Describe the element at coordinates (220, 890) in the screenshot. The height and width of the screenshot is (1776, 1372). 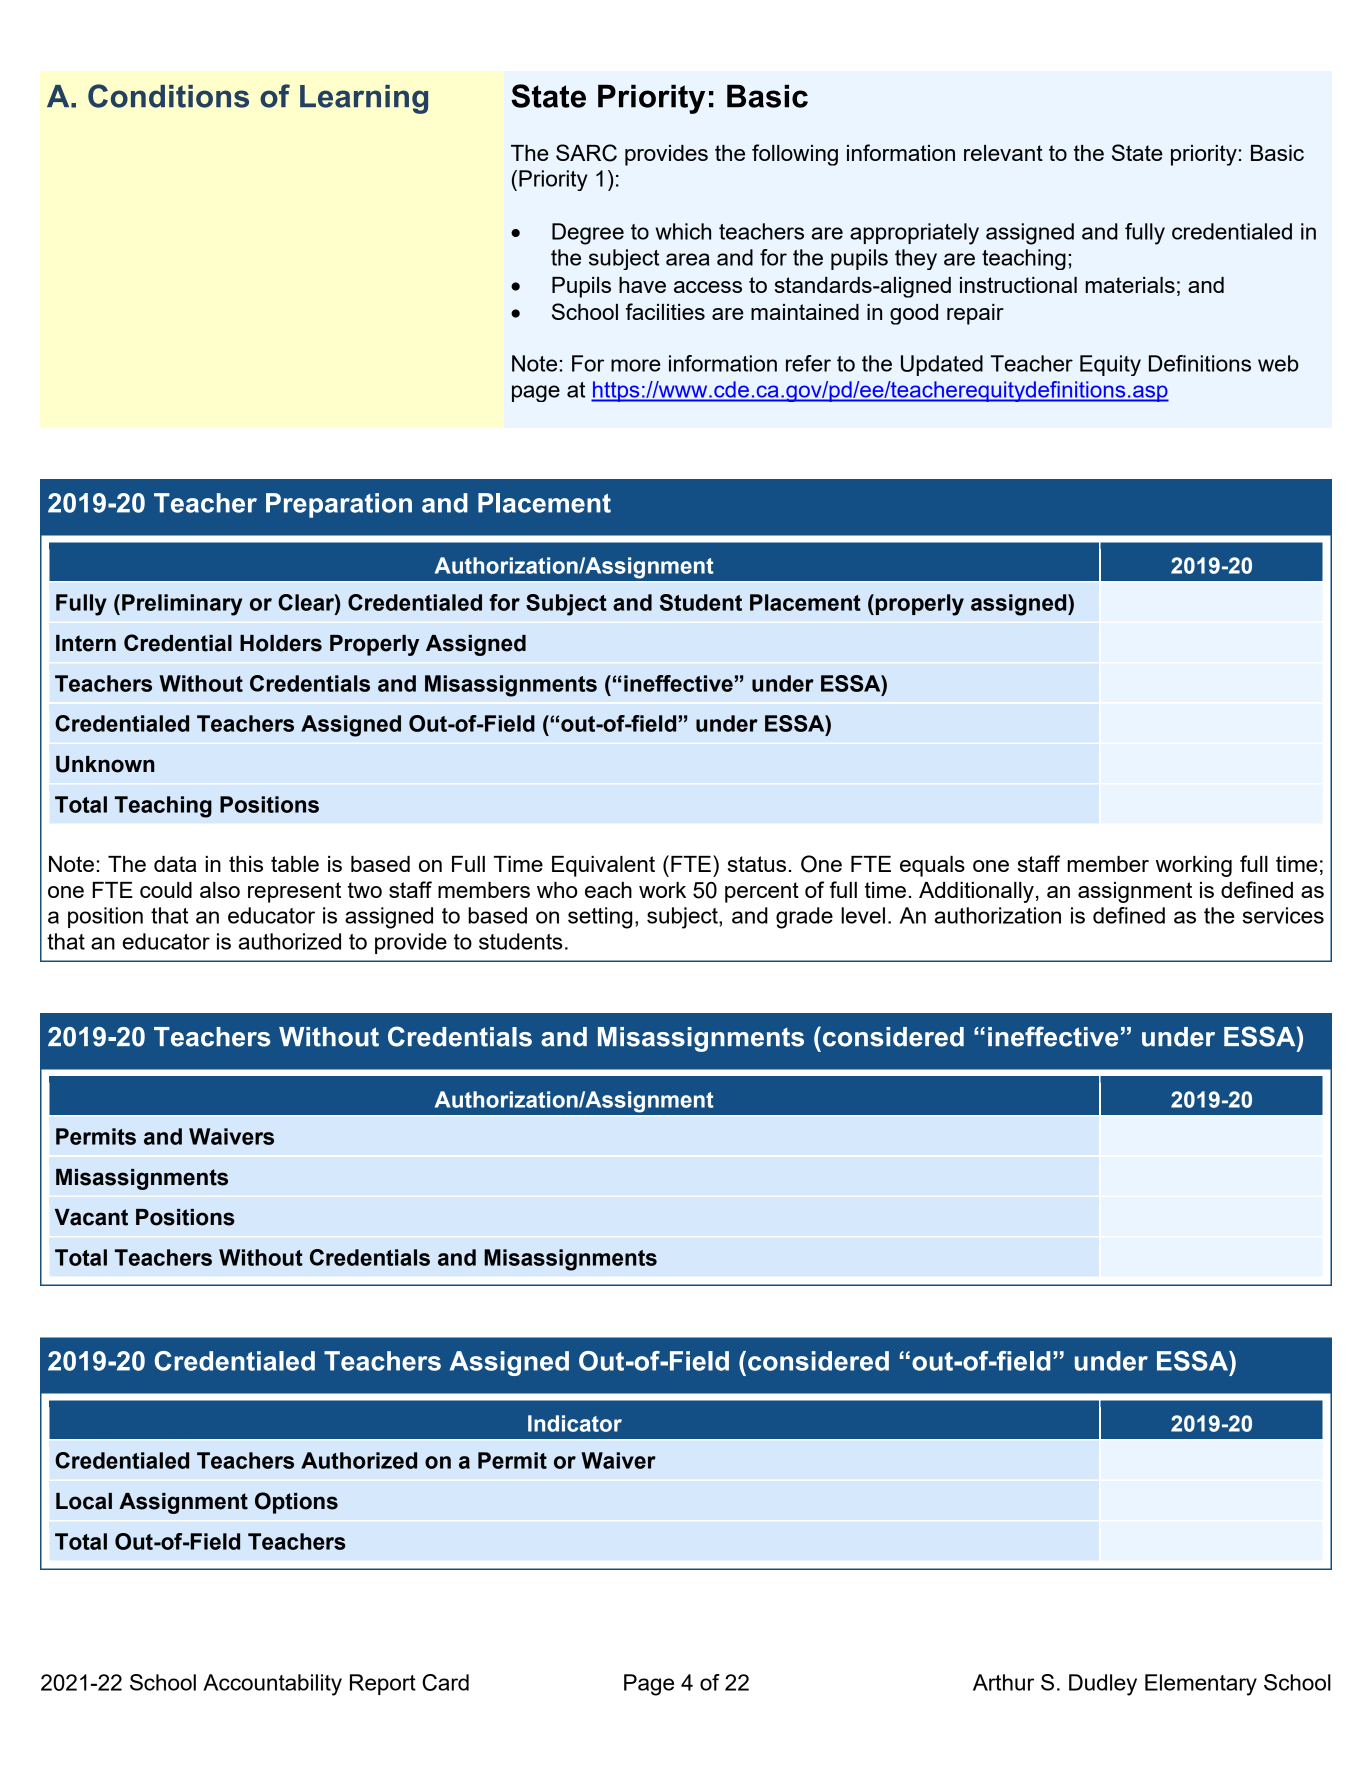
I see `also` at that location.
